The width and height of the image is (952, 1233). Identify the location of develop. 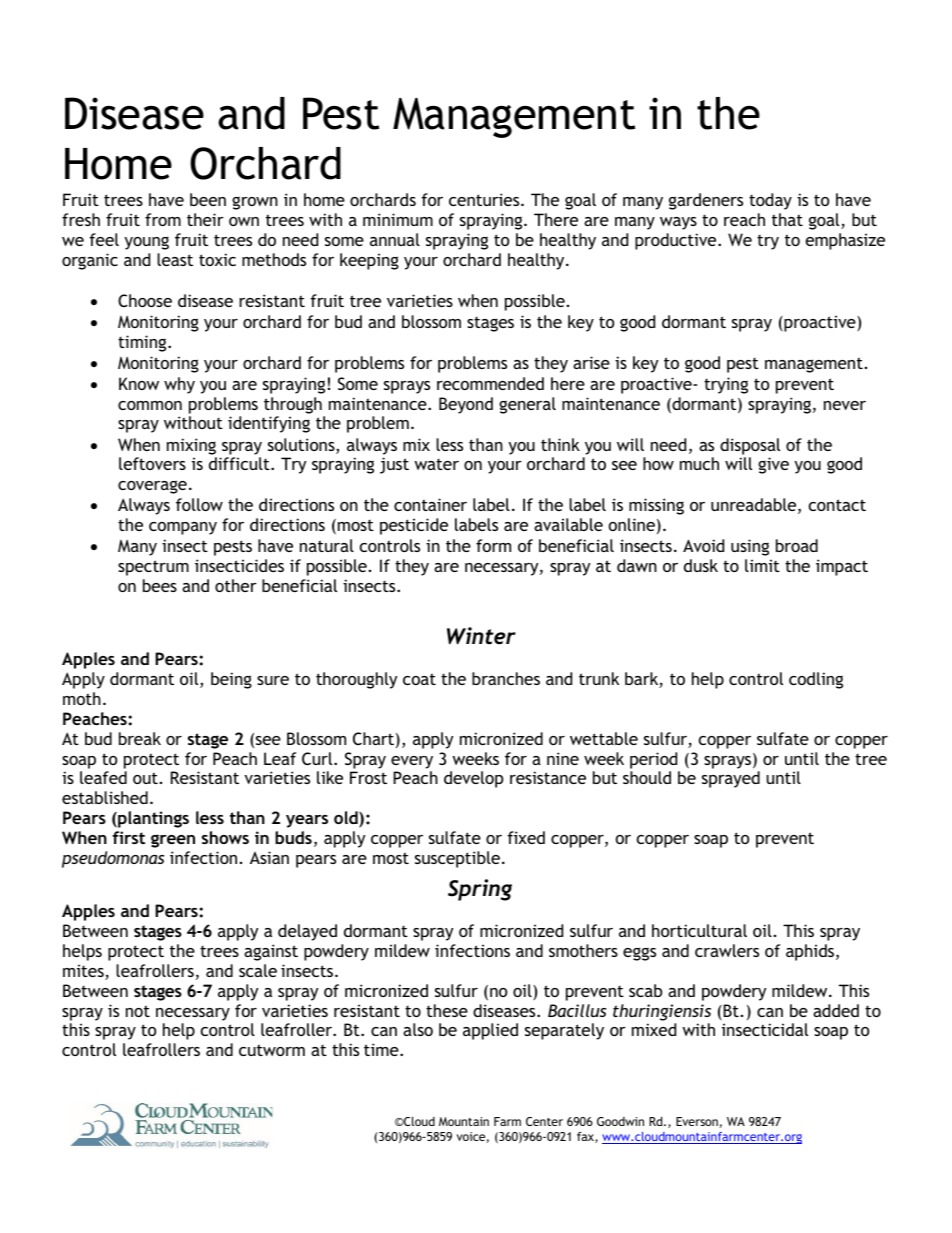
(473, 779).
